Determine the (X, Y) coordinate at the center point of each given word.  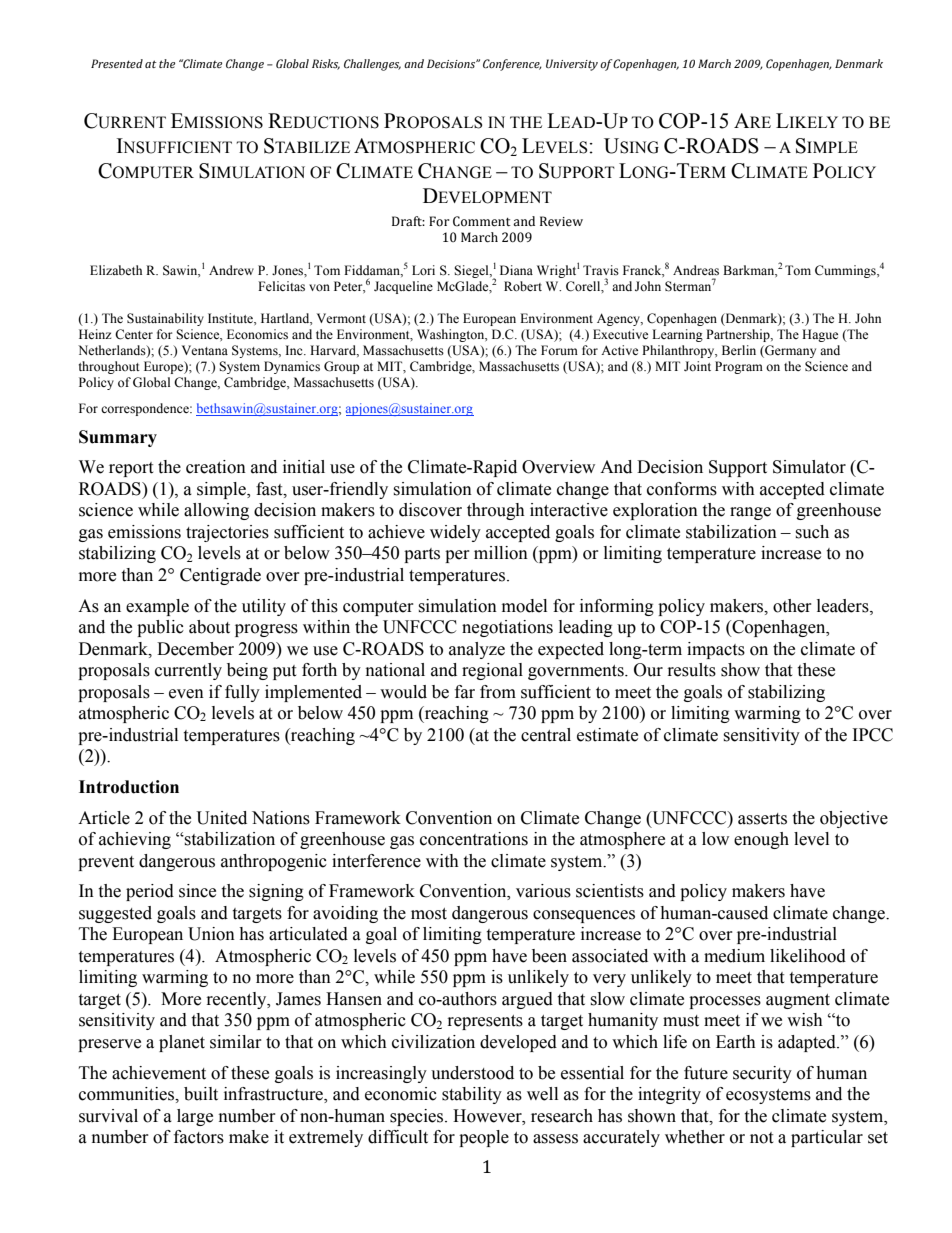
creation (216, 467)
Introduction (129, 787)
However (488, 1116)
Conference (512, 65)
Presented (117, 63)
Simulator (809, 467)
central (546, 735)
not (761, 1138)
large (195, 1117)
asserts (762, 819)
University (572, 65)
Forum (559, 350)
